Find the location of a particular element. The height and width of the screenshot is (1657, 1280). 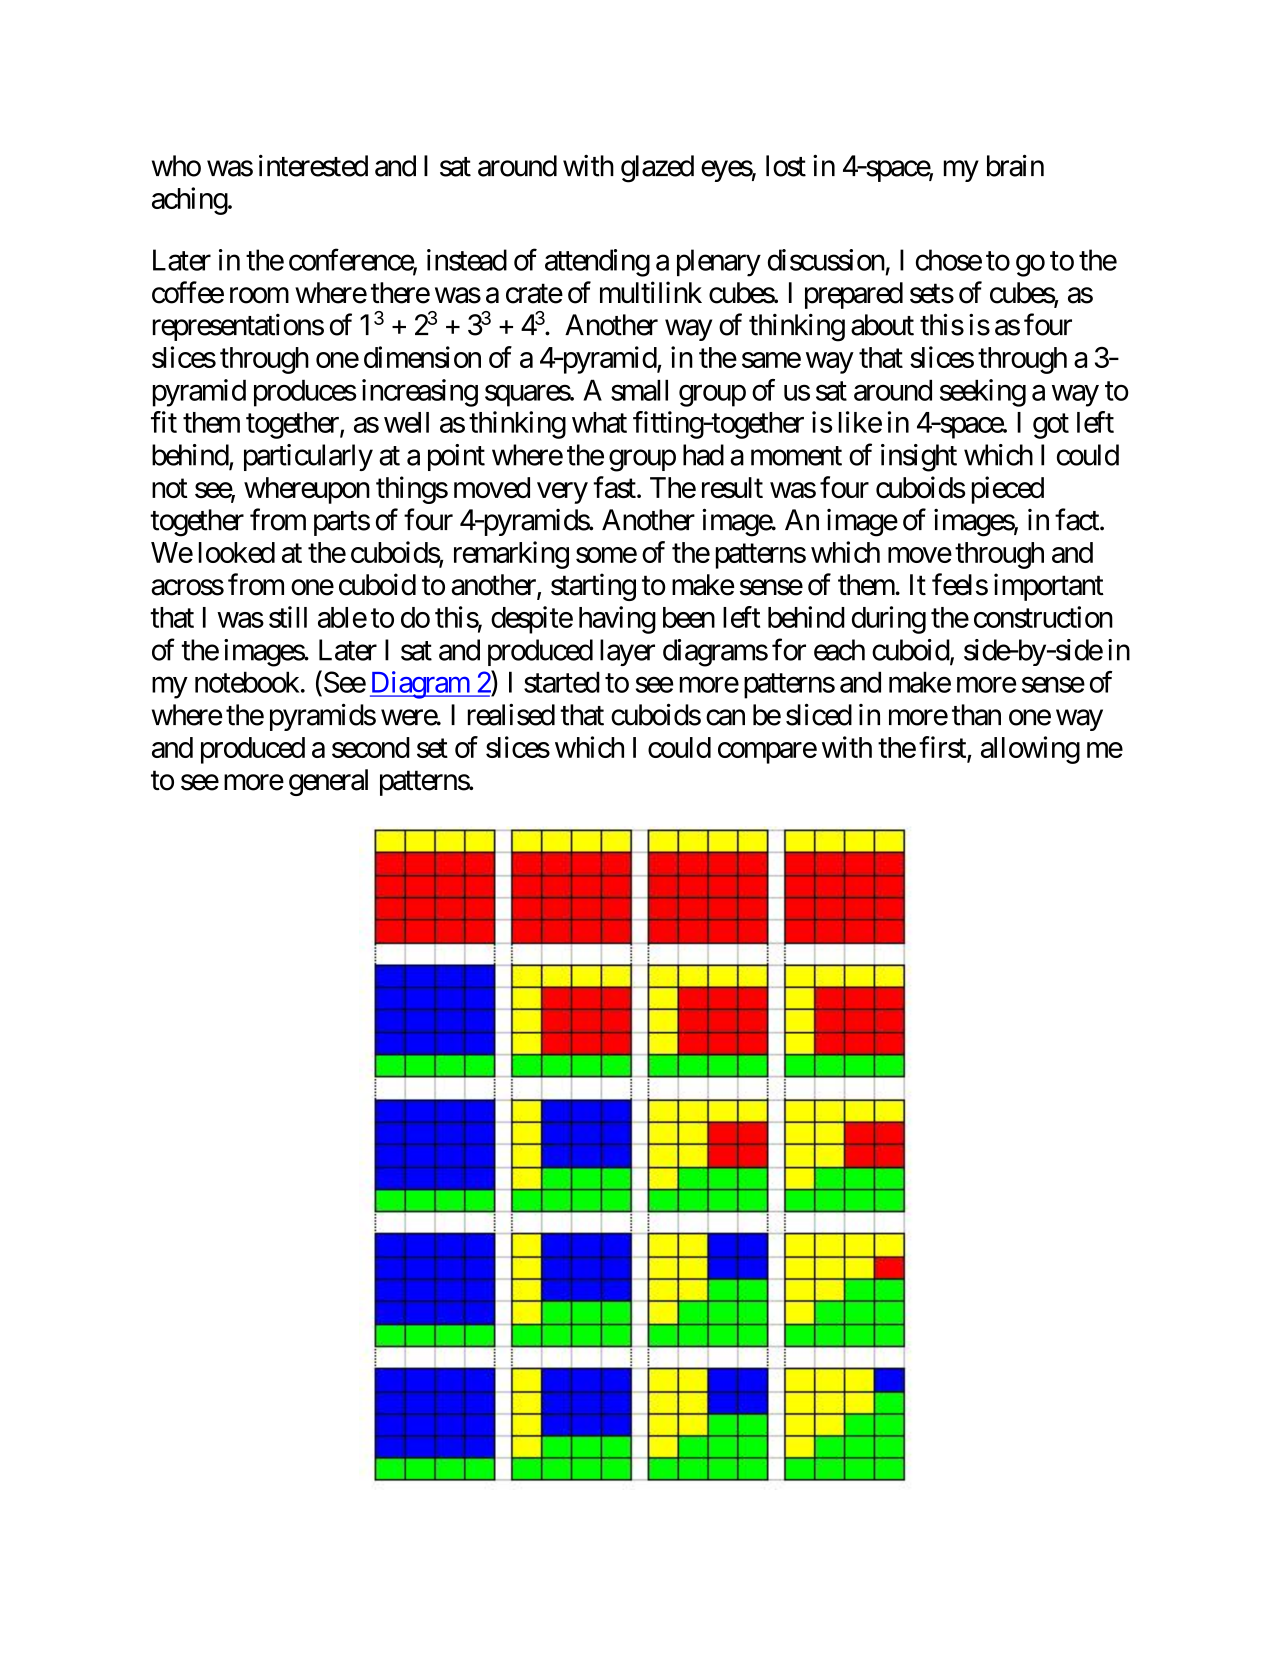

important is located at coordinates (1049, 587).
